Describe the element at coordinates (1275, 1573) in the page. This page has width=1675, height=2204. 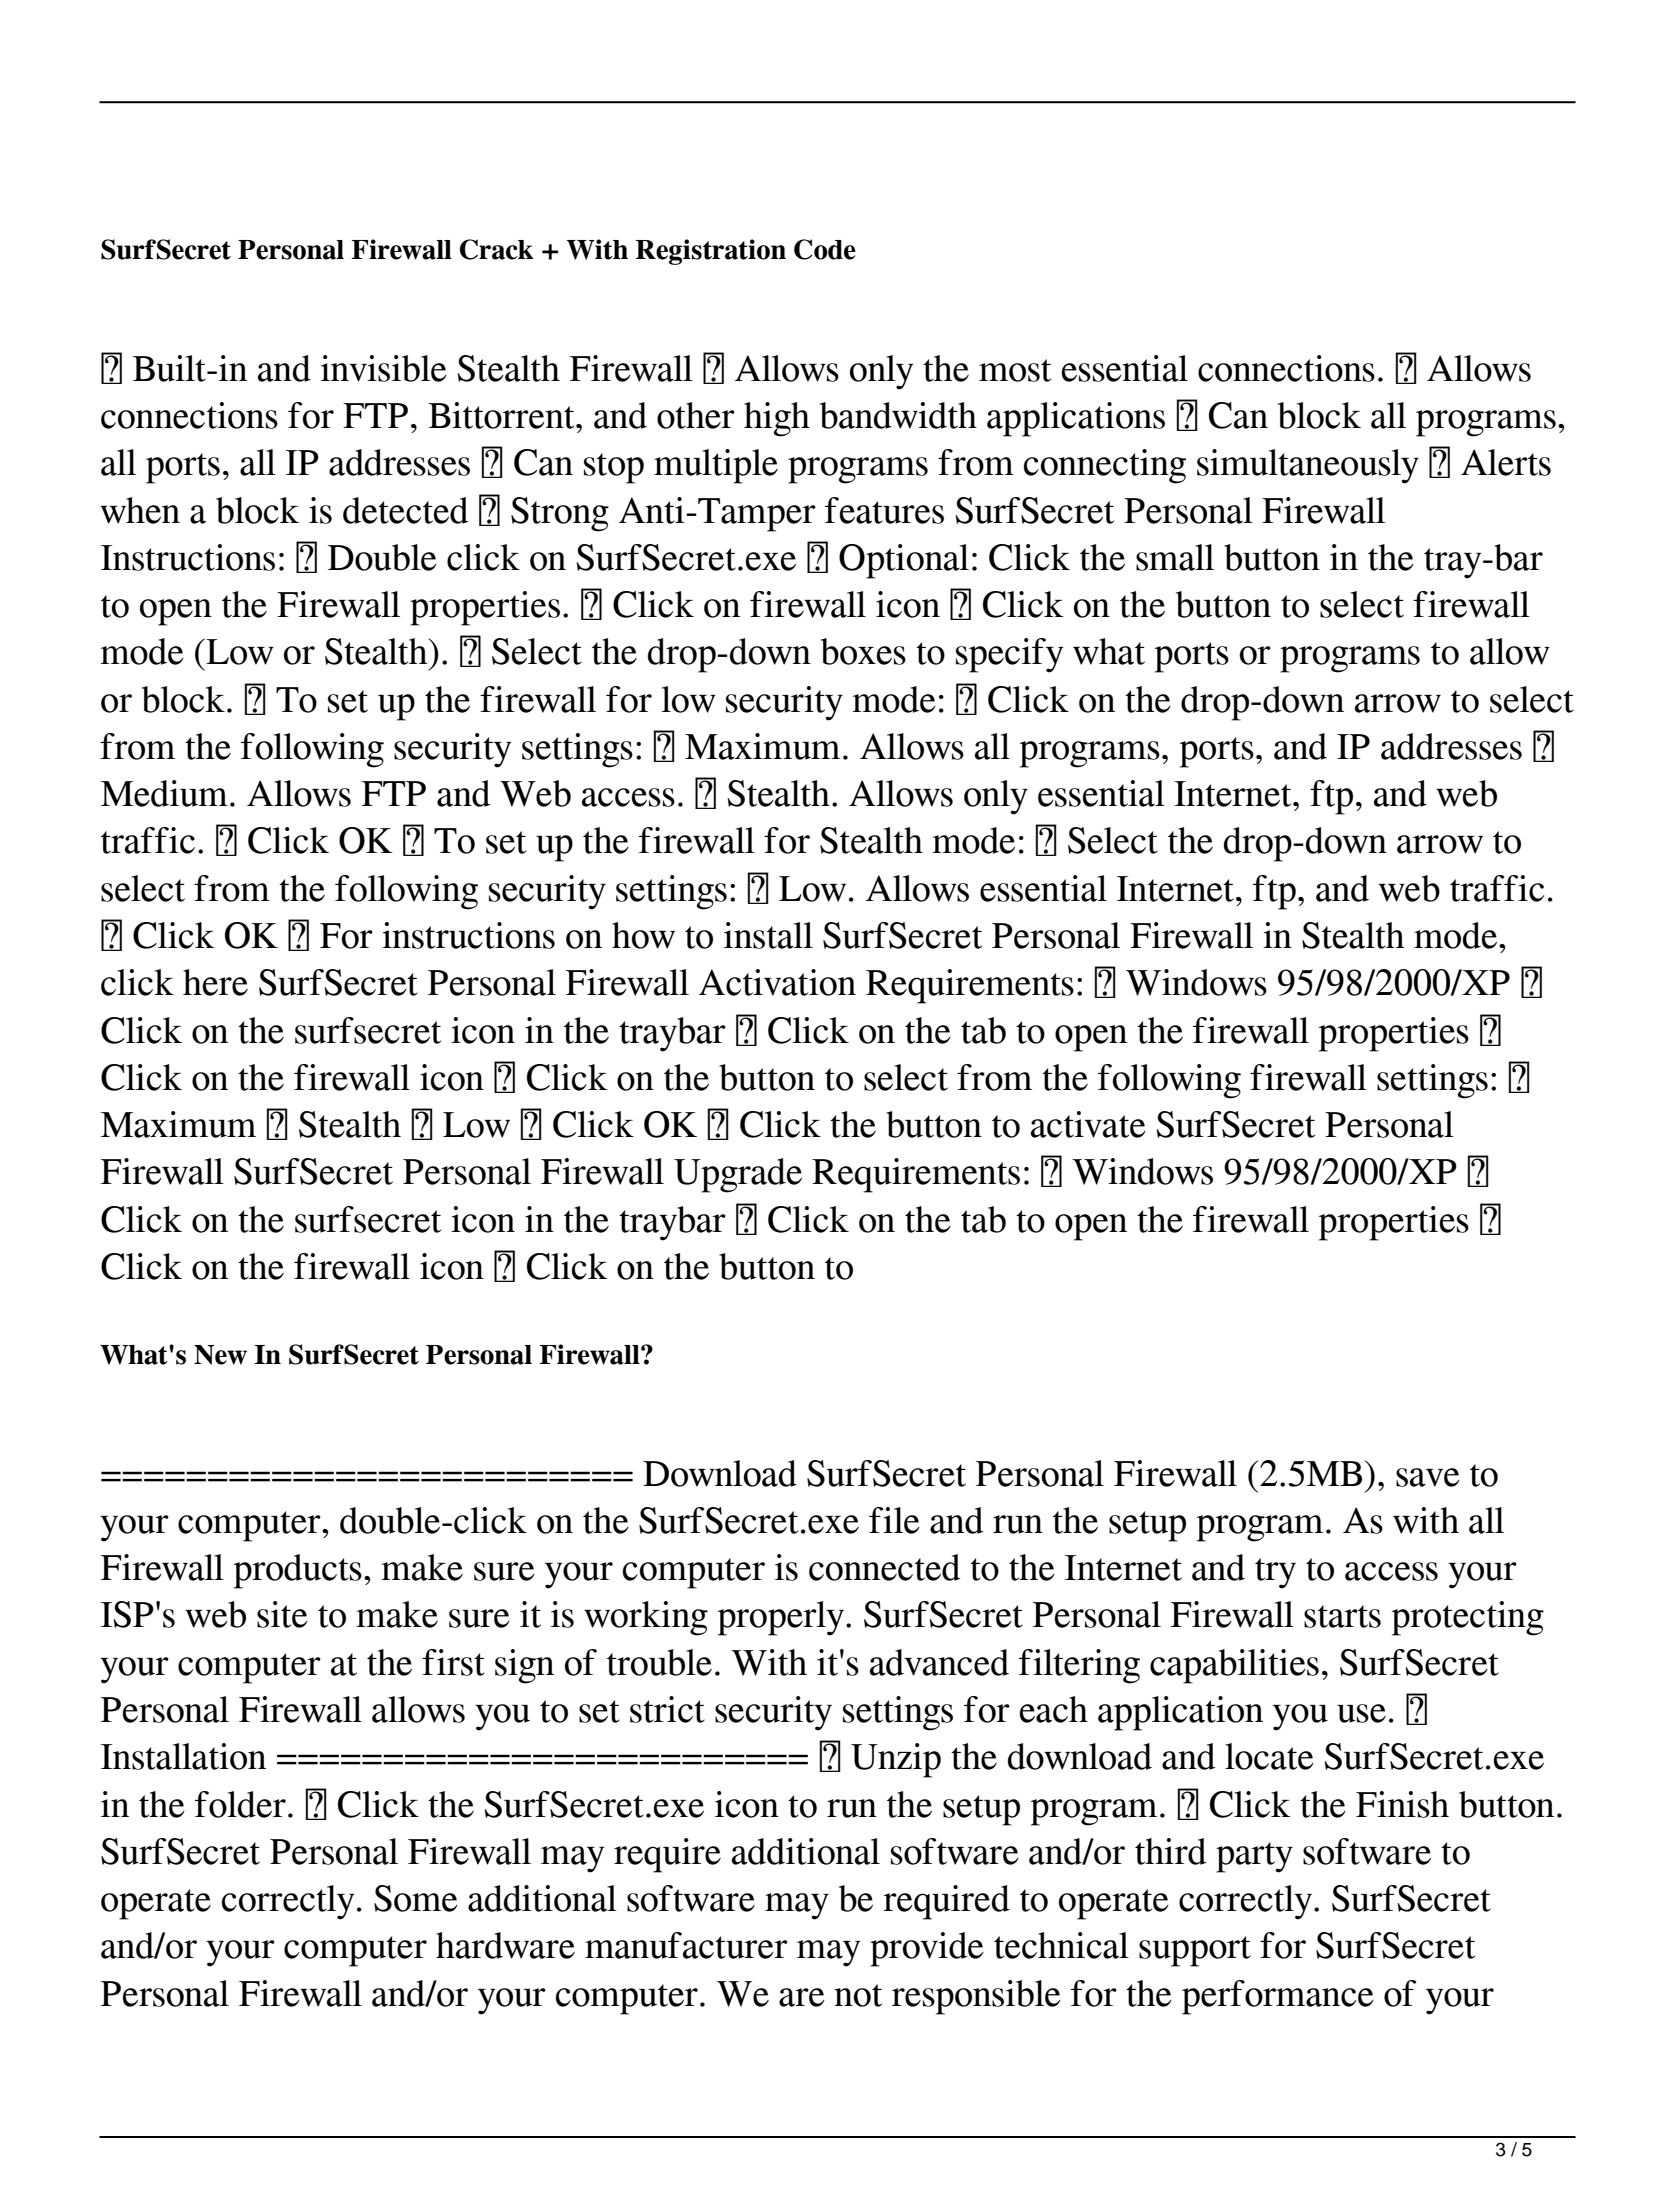
I see `try` at that location.
